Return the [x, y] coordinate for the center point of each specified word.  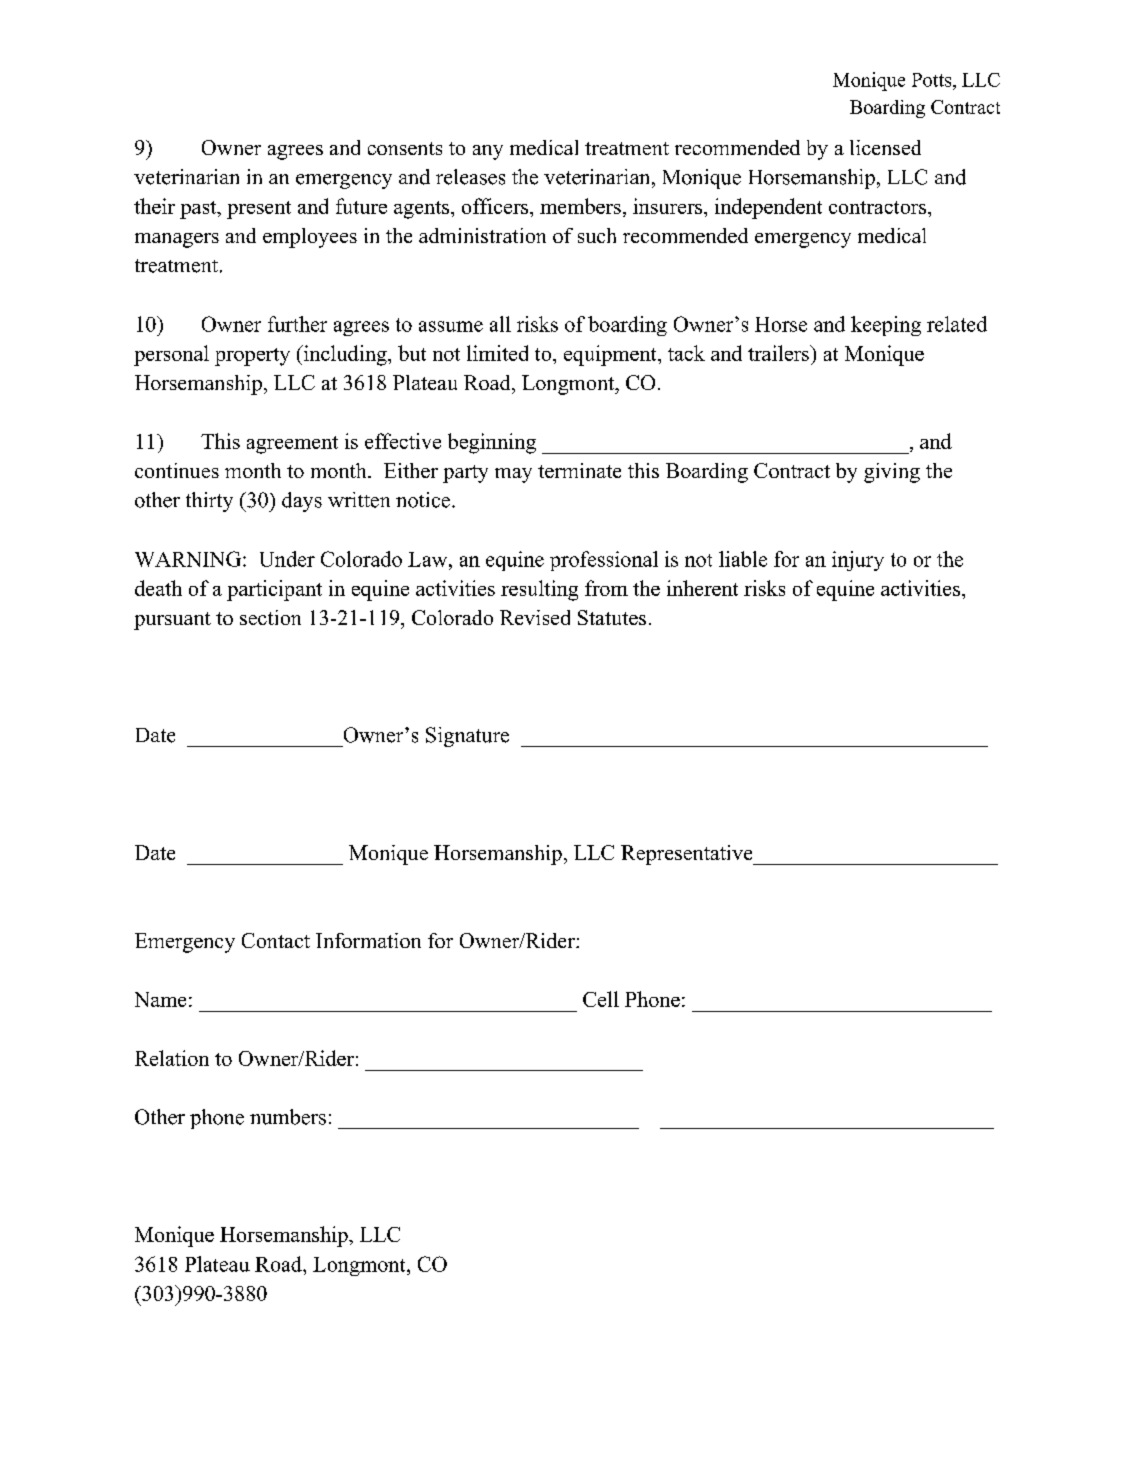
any [488, 152]
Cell [601, 999]
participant [274, 590]
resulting [539, 590]
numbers [288, 1117]
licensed [885, 147]
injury [858, 561]
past [199, 210]
